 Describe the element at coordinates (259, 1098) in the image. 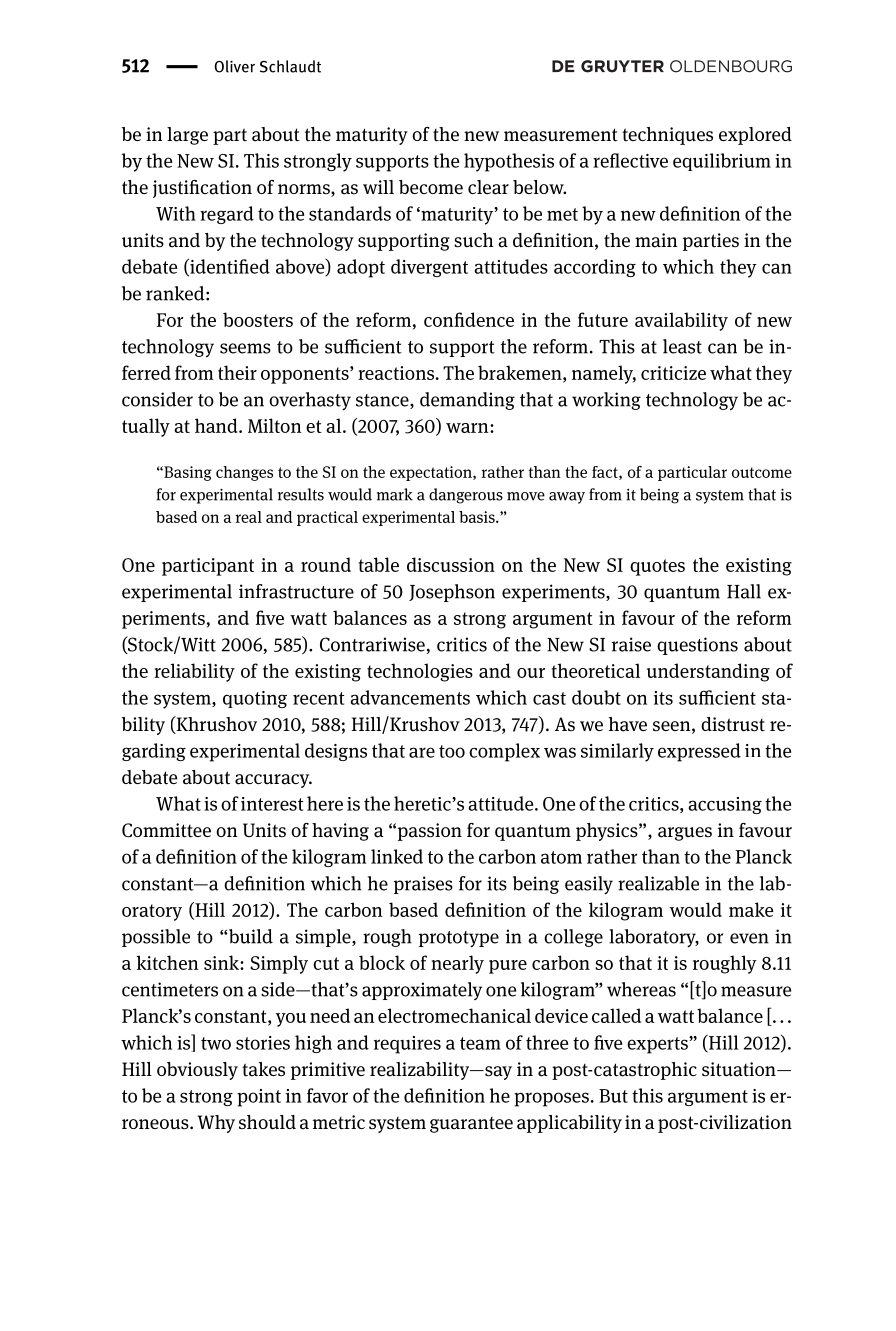

I see `point` at that location.
